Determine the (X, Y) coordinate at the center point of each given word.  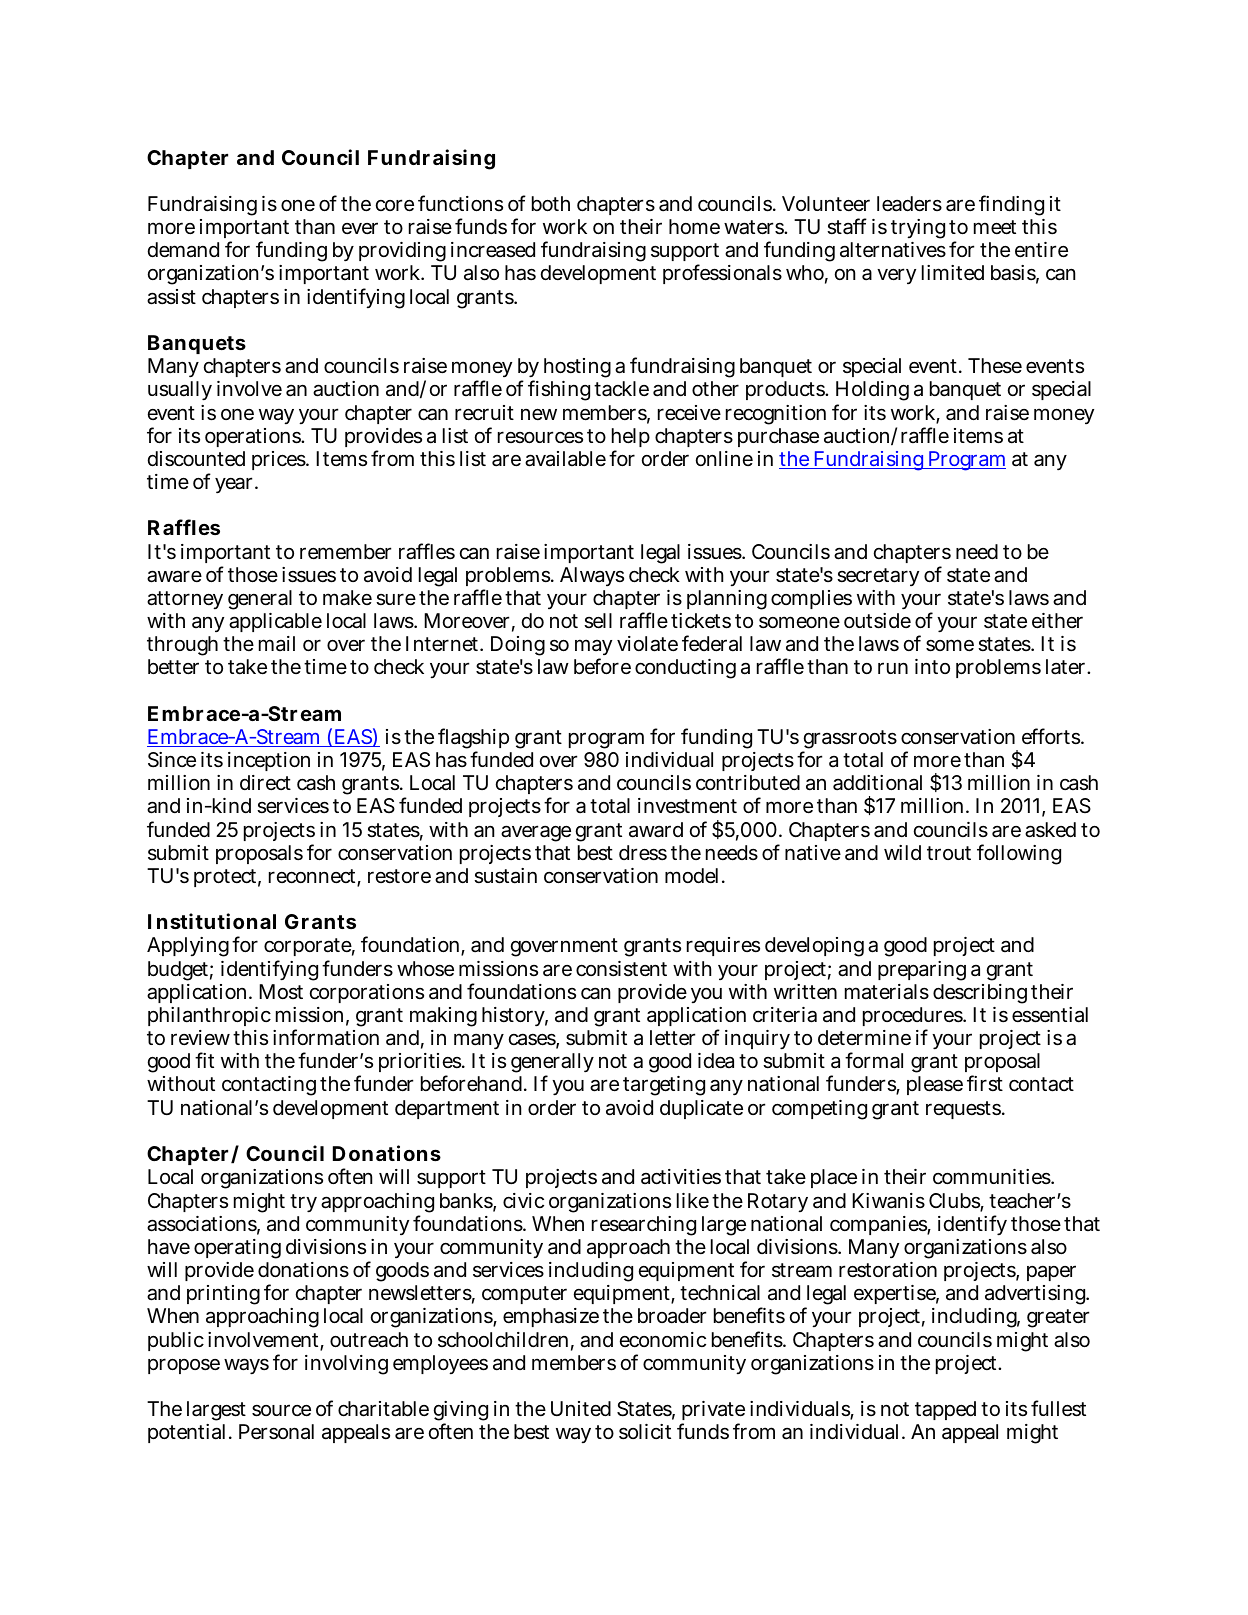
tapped (945, 1410)
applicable (275, 622)
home (694, 227)
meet (995, 227)
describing (980, 994)
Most (281, 991)
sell (598, 621)
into (932, 666)
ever (360, 228)
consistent (621, 969)
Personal (276, 1432)
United (581, 1408)
